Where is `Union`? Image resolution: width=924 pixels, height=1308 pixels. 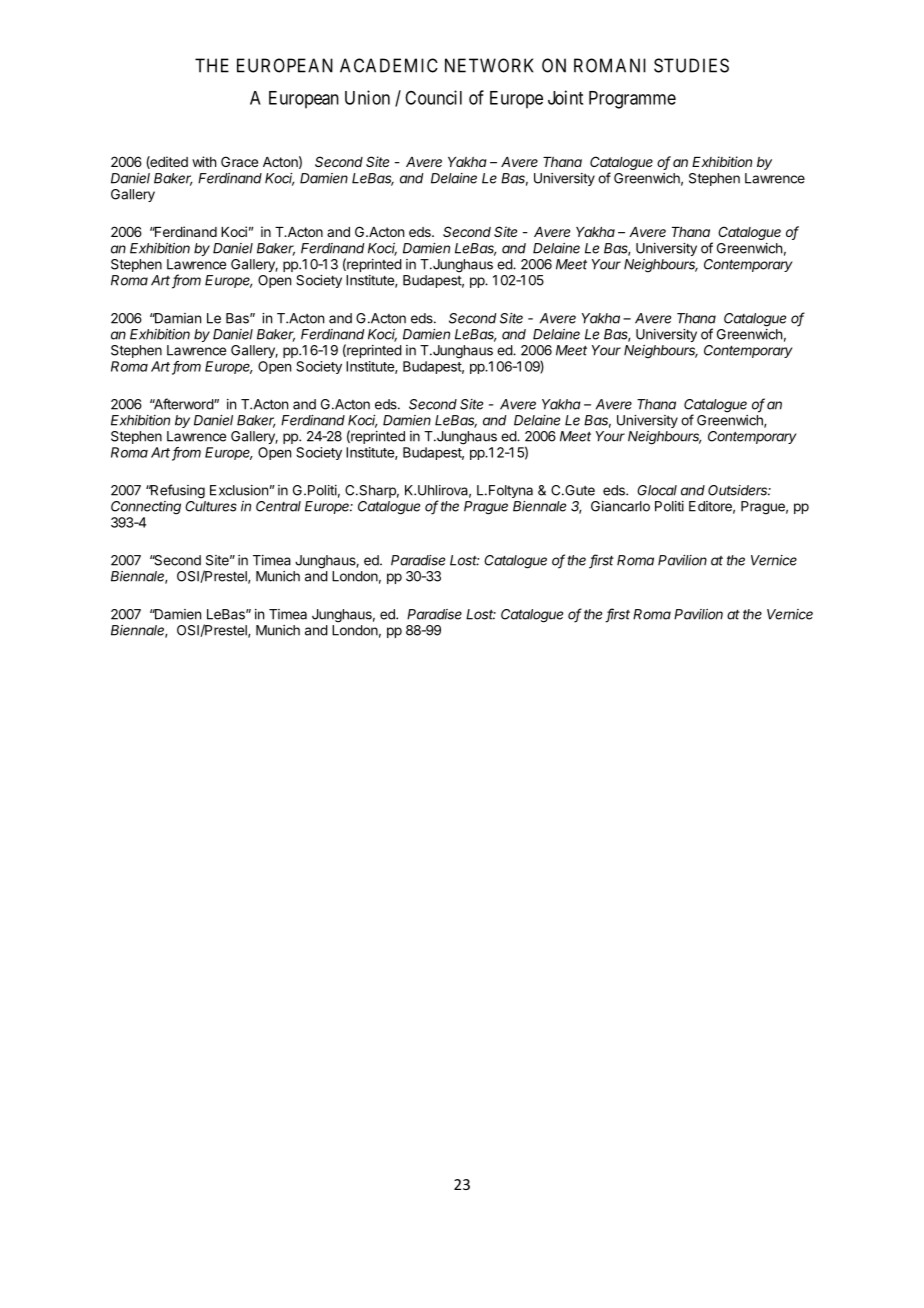
Union is located at coordinates (367, 97).
